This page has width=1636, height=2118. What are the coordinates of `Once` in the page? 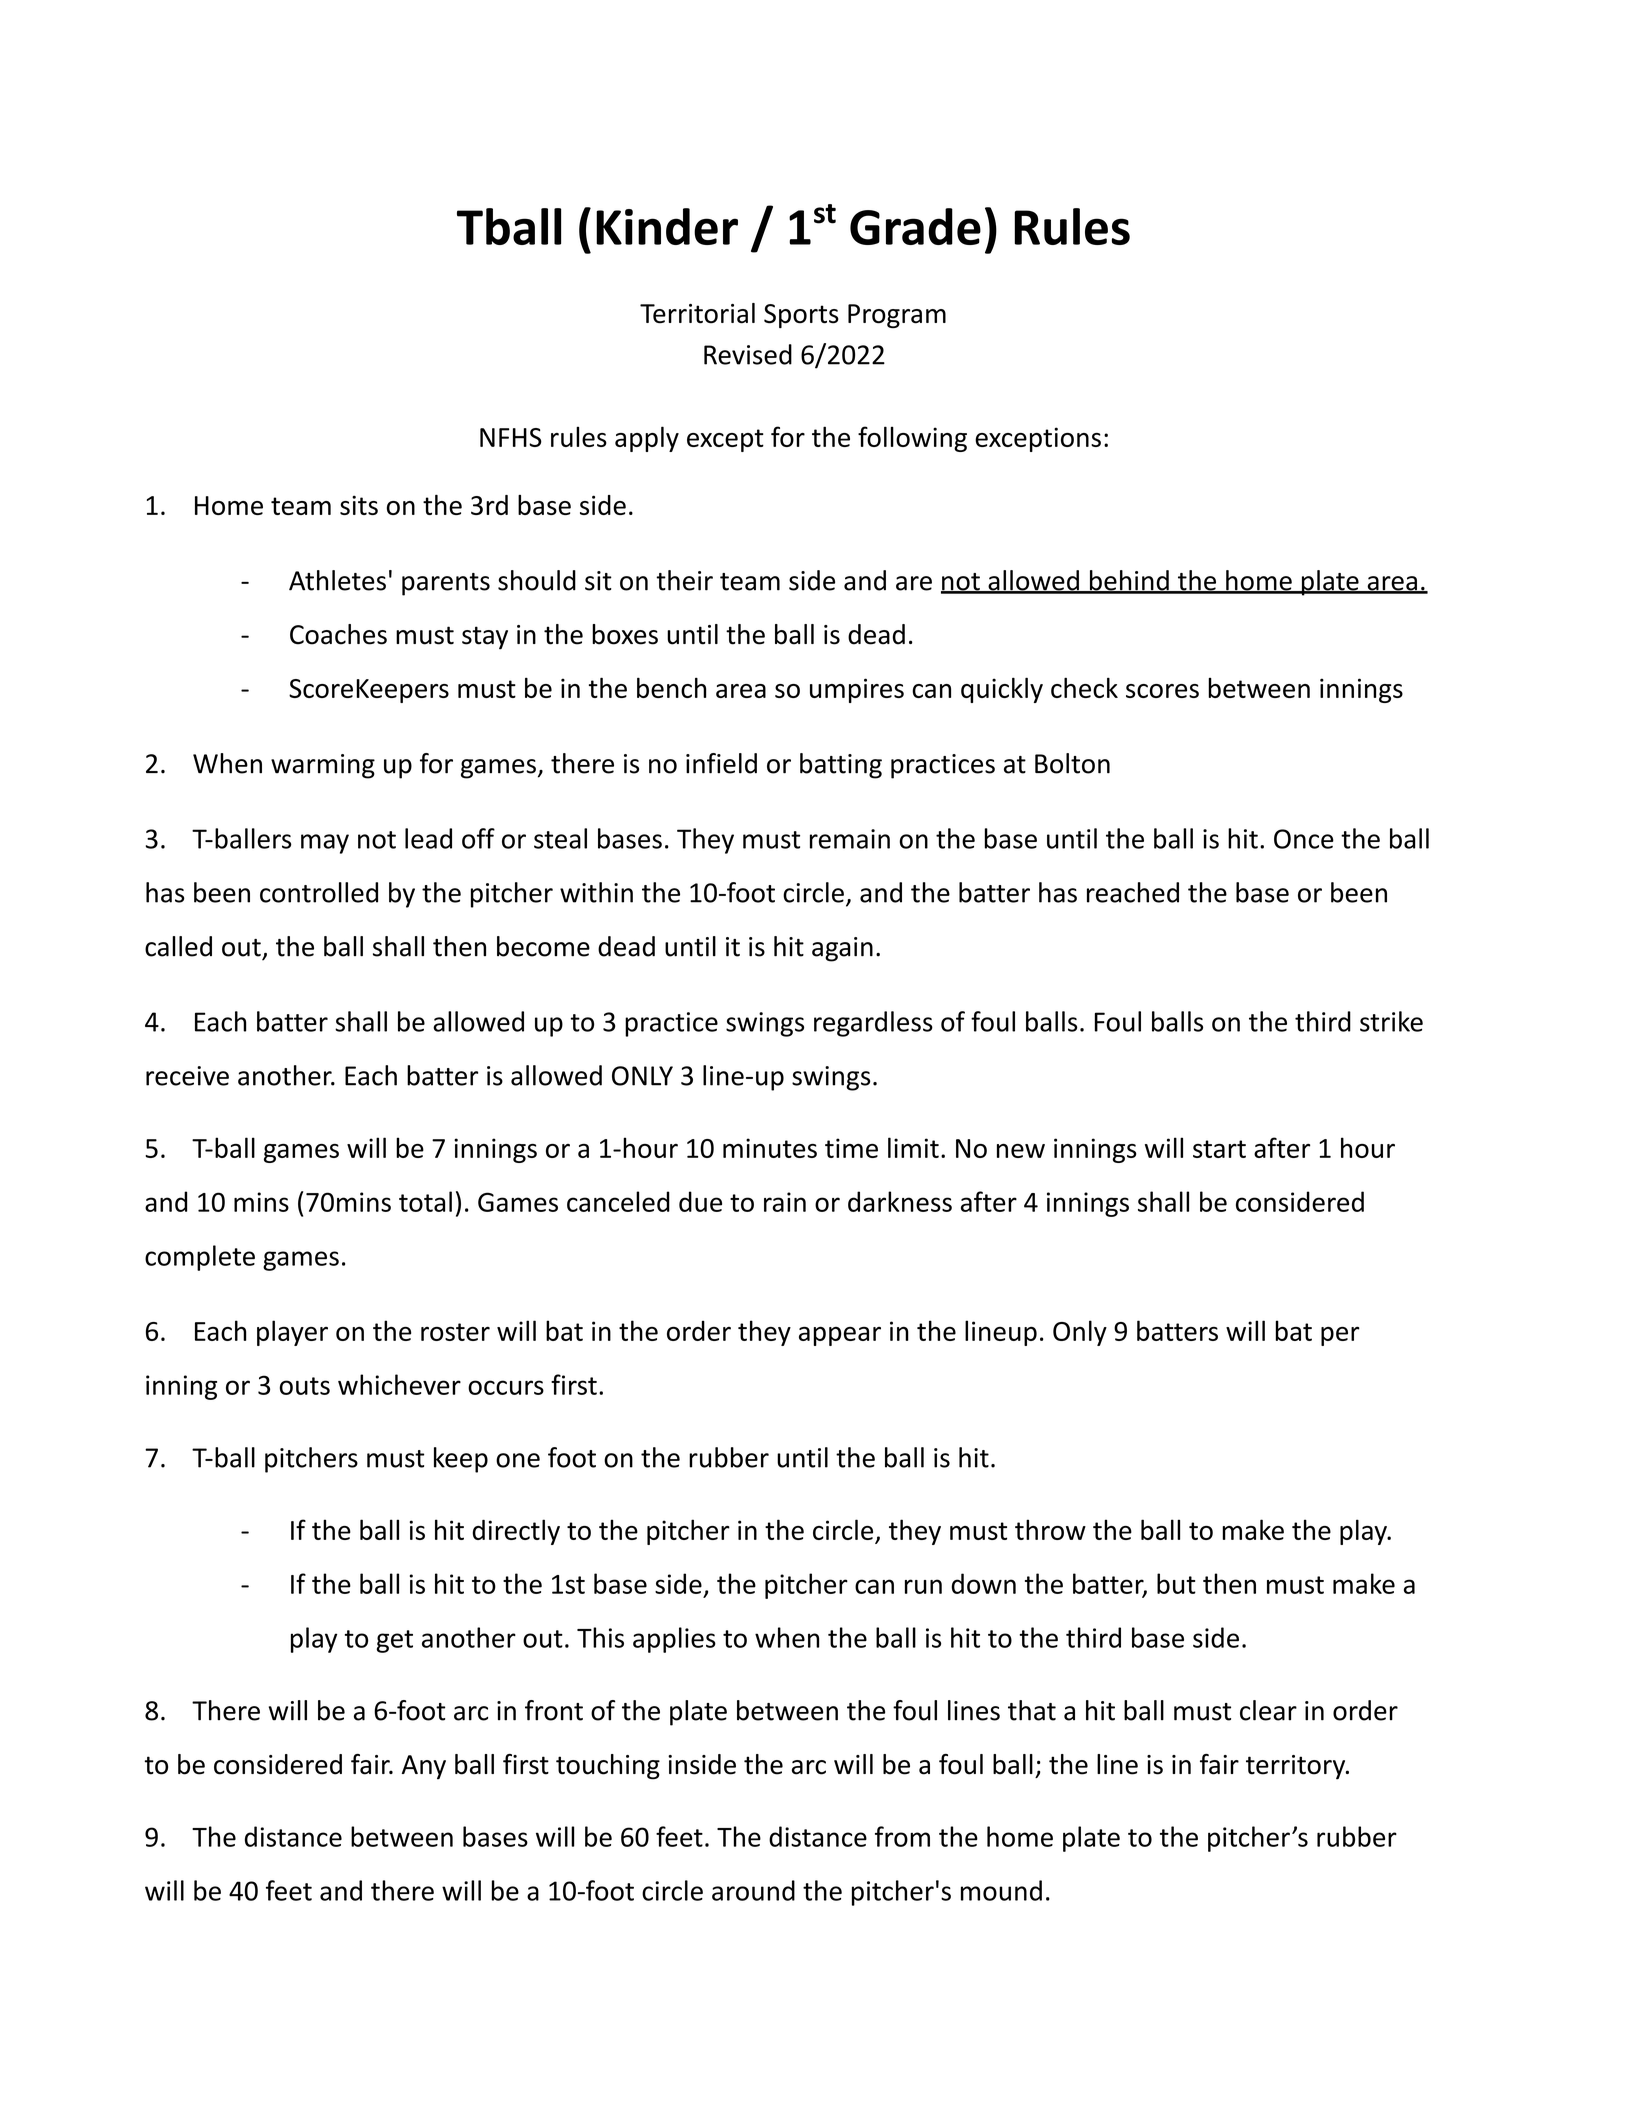 It's located at (1304, 839).
